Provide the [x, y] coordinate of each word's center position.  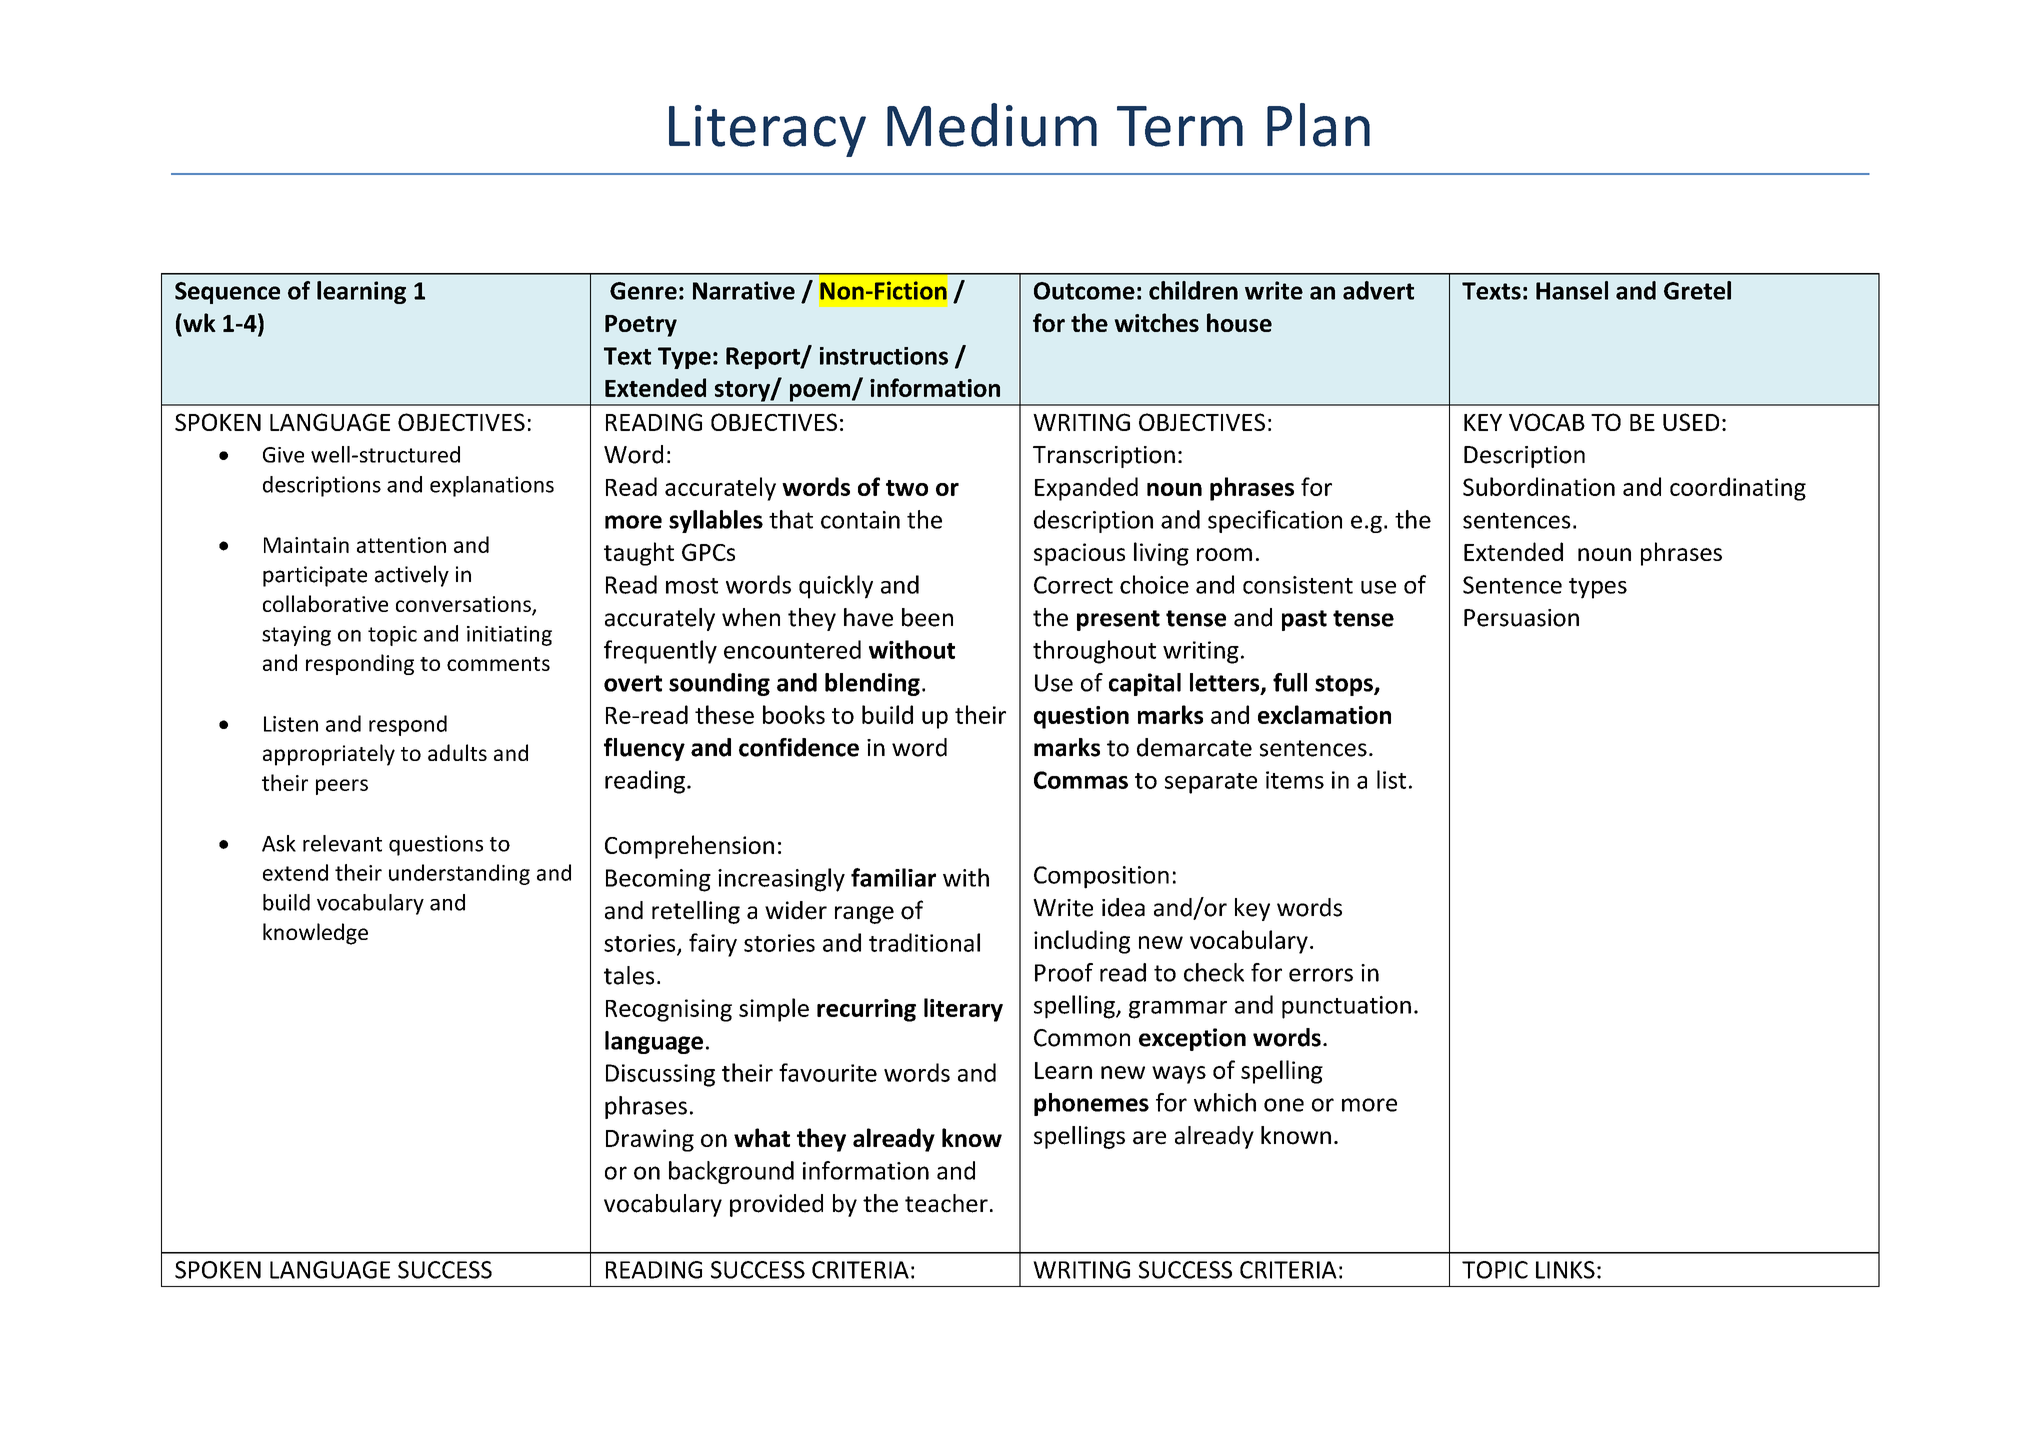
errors [1321, 975]
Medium [992, 125]
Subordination [1539, 486]
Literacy [767, 131]
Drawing [650, 1140]
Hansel [1572, 290]
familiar [893, 877]
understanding [459, 874]
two [907, 488]
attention [401, 545]
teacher [946, 1203]
